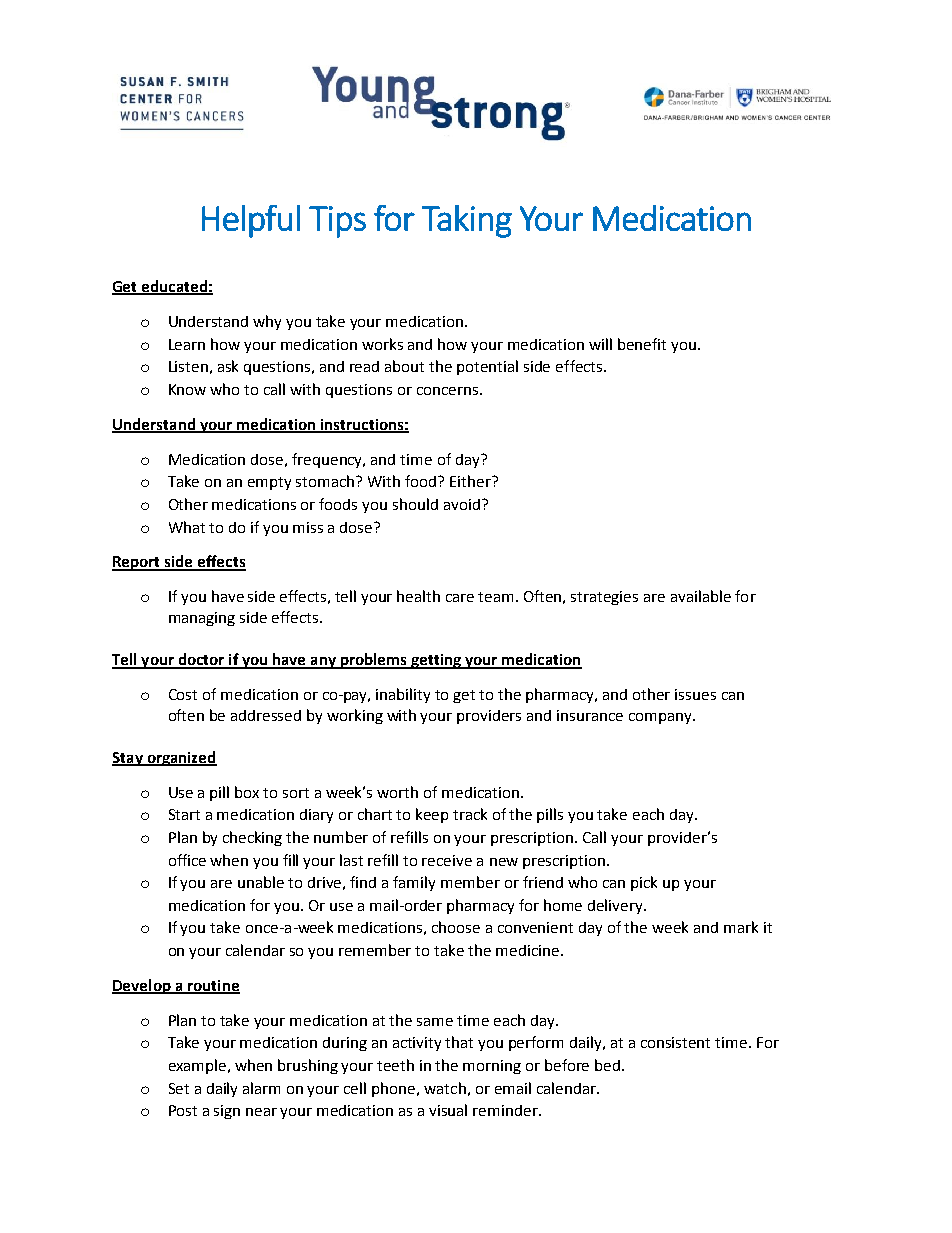 The width and height of the screenshot is (952, 1233). Describe the element at coordinates (261, 882) in the screenshot. I see `unable` at that location.
